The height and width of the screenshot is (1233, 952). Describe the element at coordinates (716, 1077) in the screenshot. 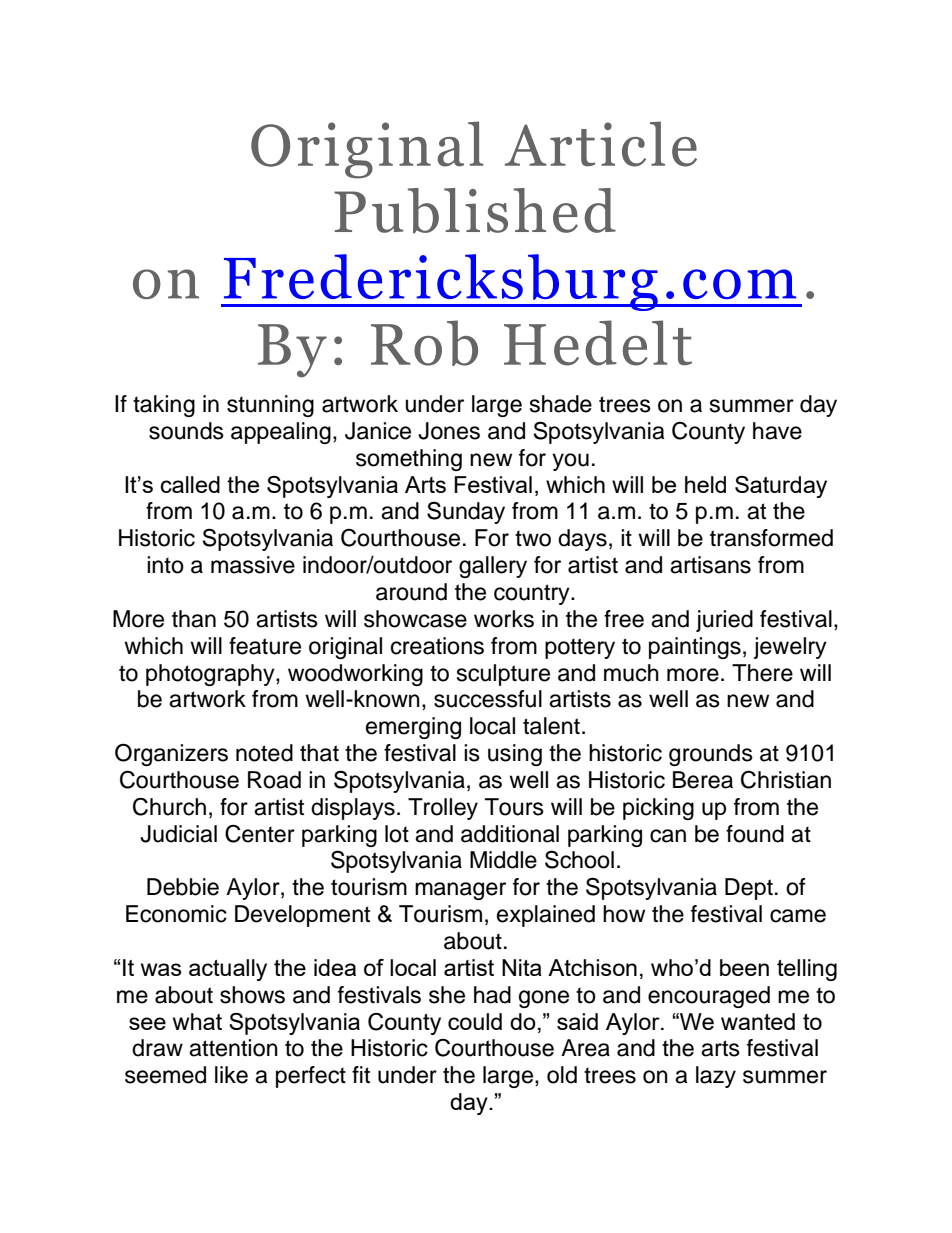

I see `lazy` at that location.
